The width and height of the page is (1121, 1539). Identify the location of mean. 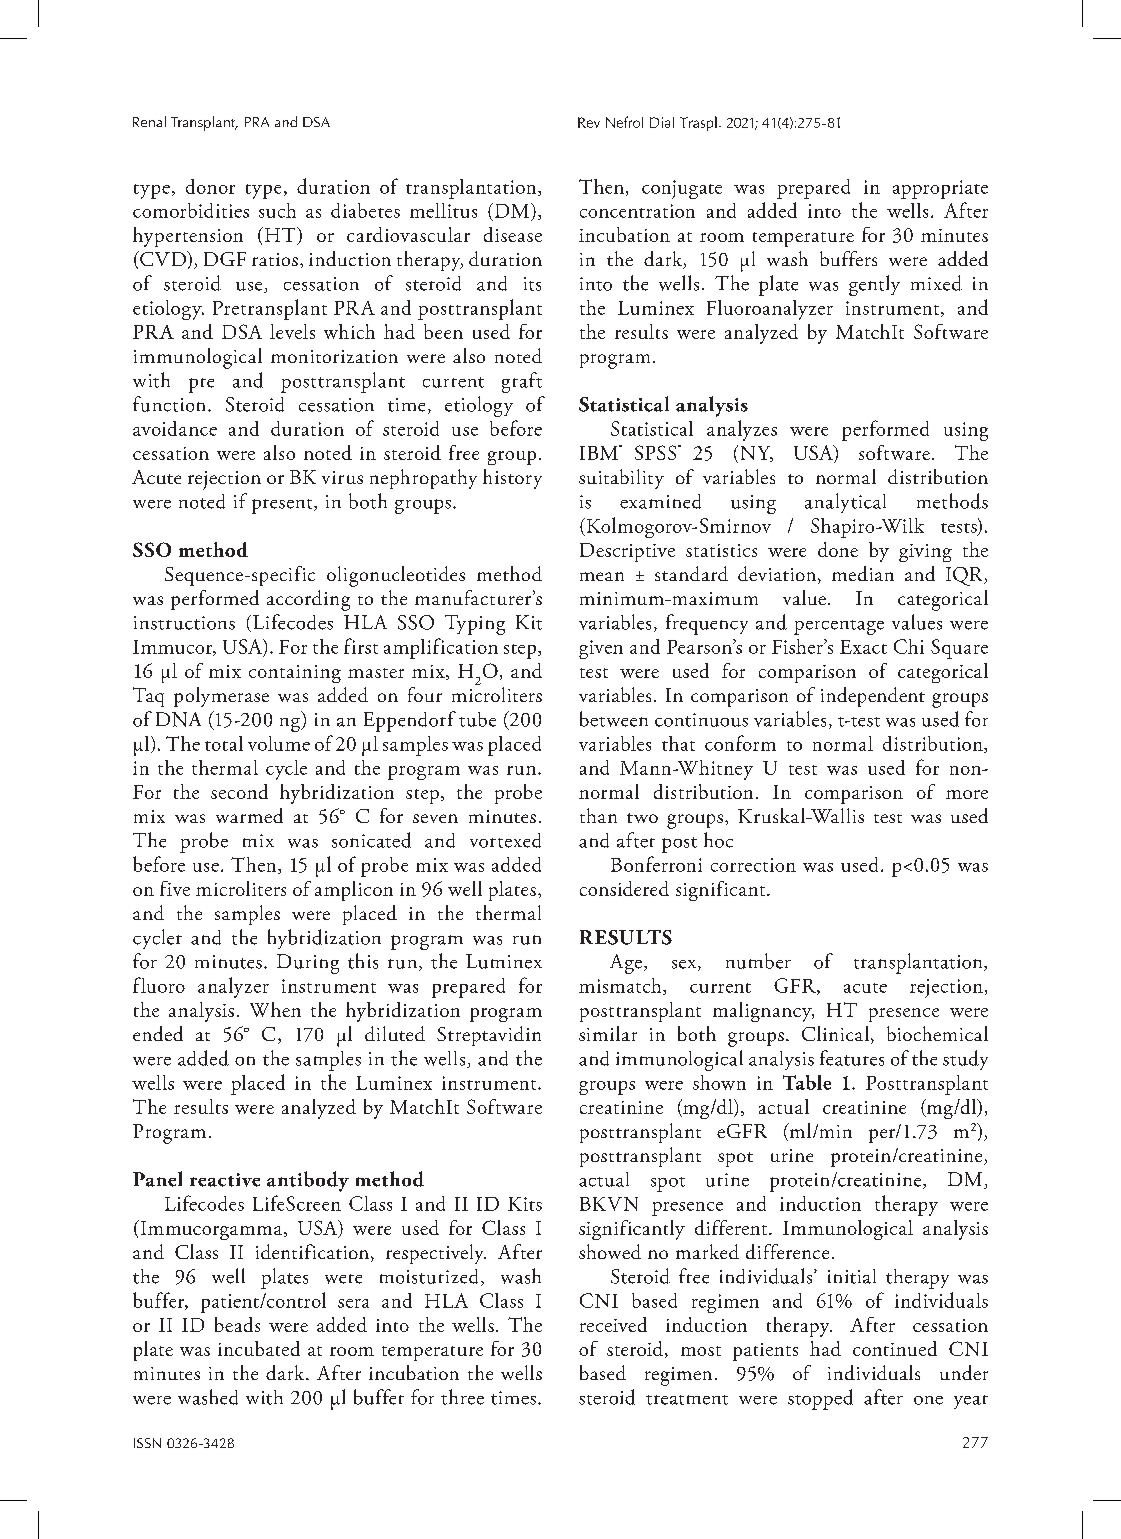
(602, 576).
